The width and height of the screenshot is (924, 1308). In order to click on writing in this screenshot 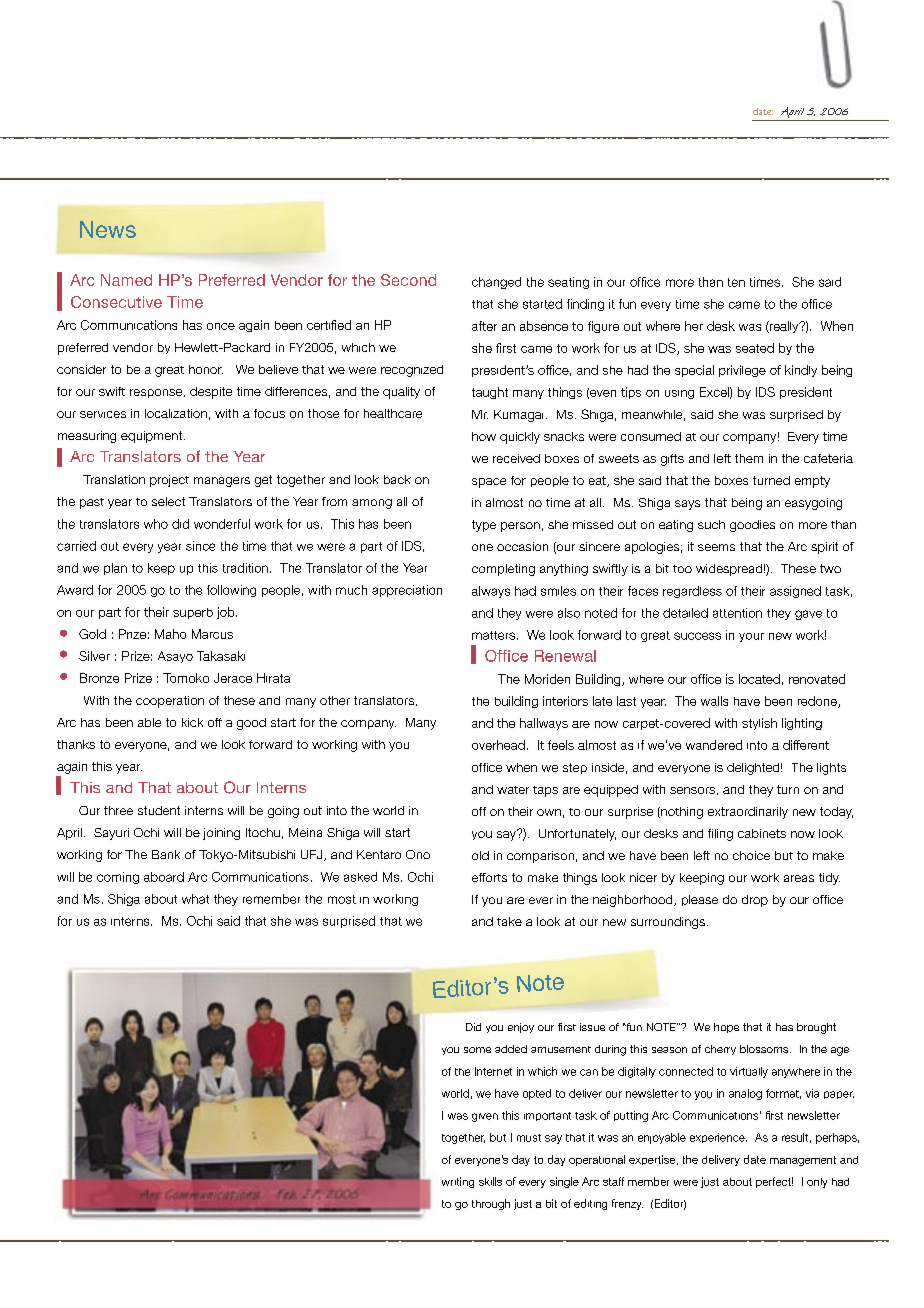, I will do `click(458, 1182)`.
